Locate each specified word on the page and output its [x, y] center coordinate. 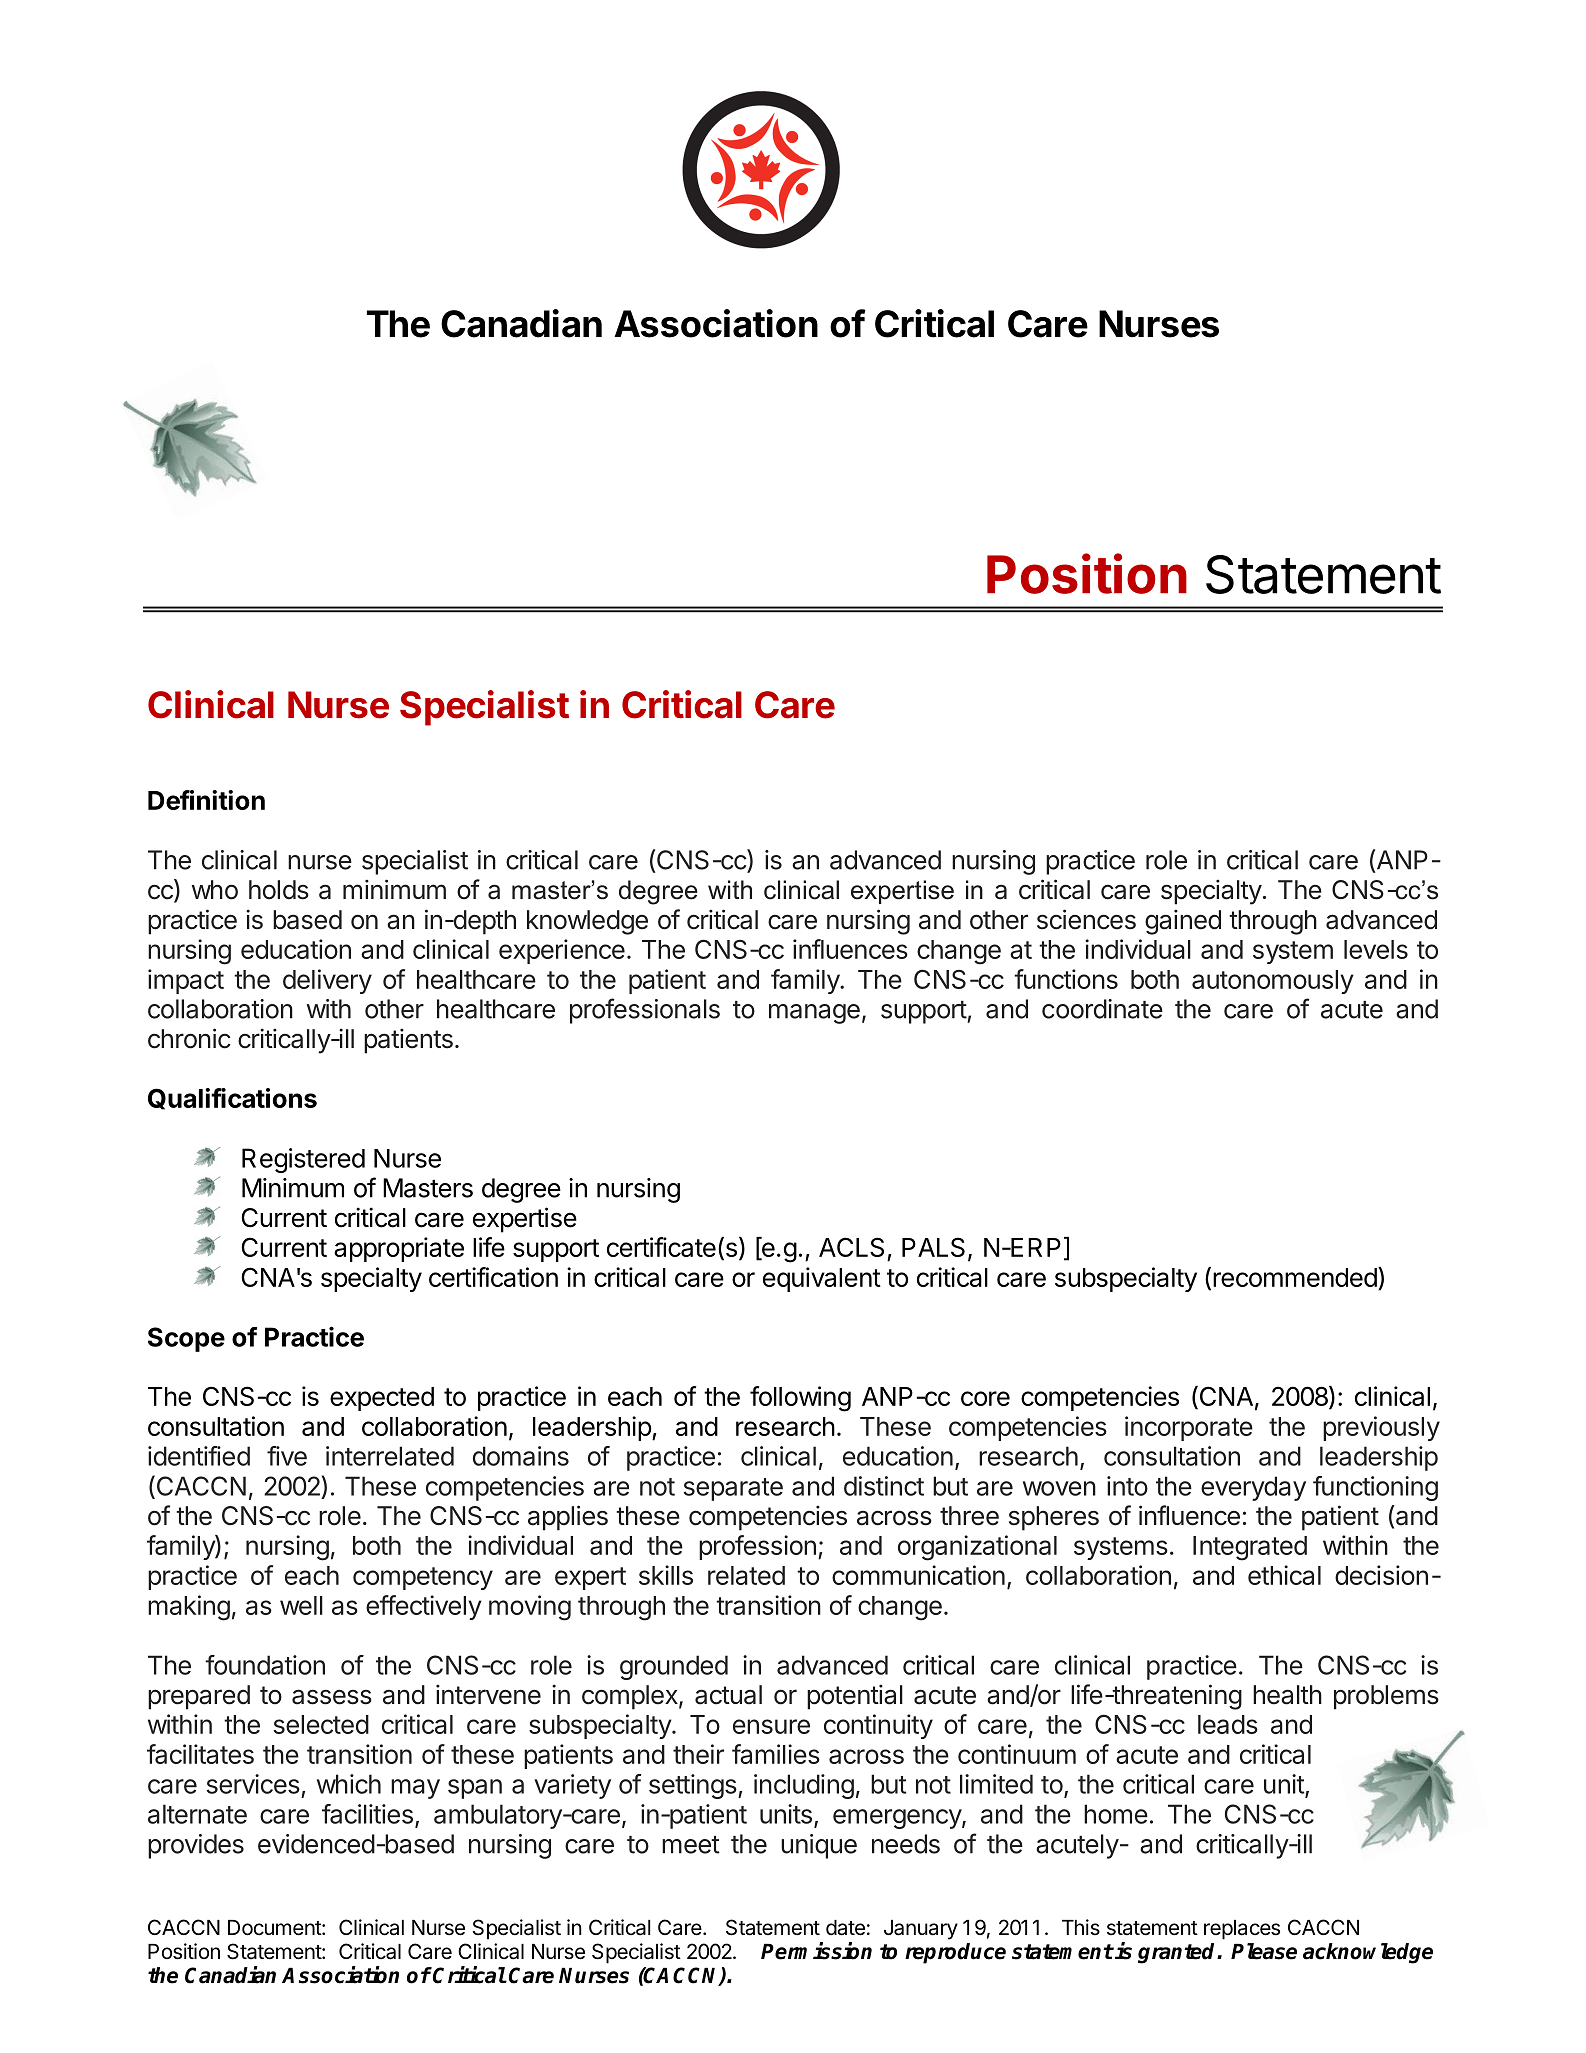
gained [1183, 922]
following [800, 1399]
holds [279, 890]
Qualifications [232, 1099]
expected [382, 1399]
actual [728, 1695]
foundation [265, 1665]
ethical [1284, 1575]
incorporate [1189, 1428]
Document [275, 1928]
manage [814, 1014]
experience [562, 951]
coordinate [1102, 1009]
